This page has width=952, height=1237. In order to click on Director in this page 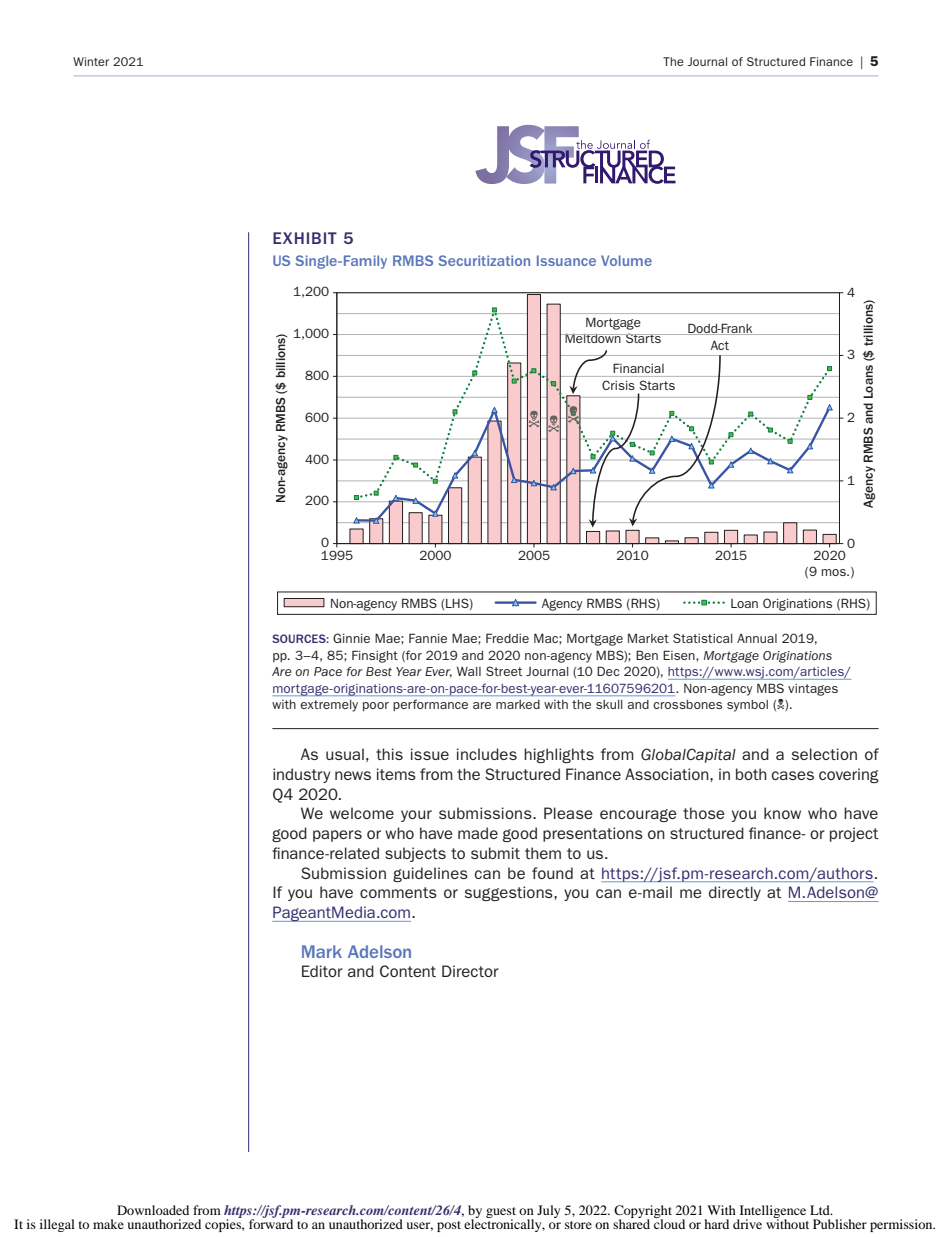, I will do `click(470, 971)`.
